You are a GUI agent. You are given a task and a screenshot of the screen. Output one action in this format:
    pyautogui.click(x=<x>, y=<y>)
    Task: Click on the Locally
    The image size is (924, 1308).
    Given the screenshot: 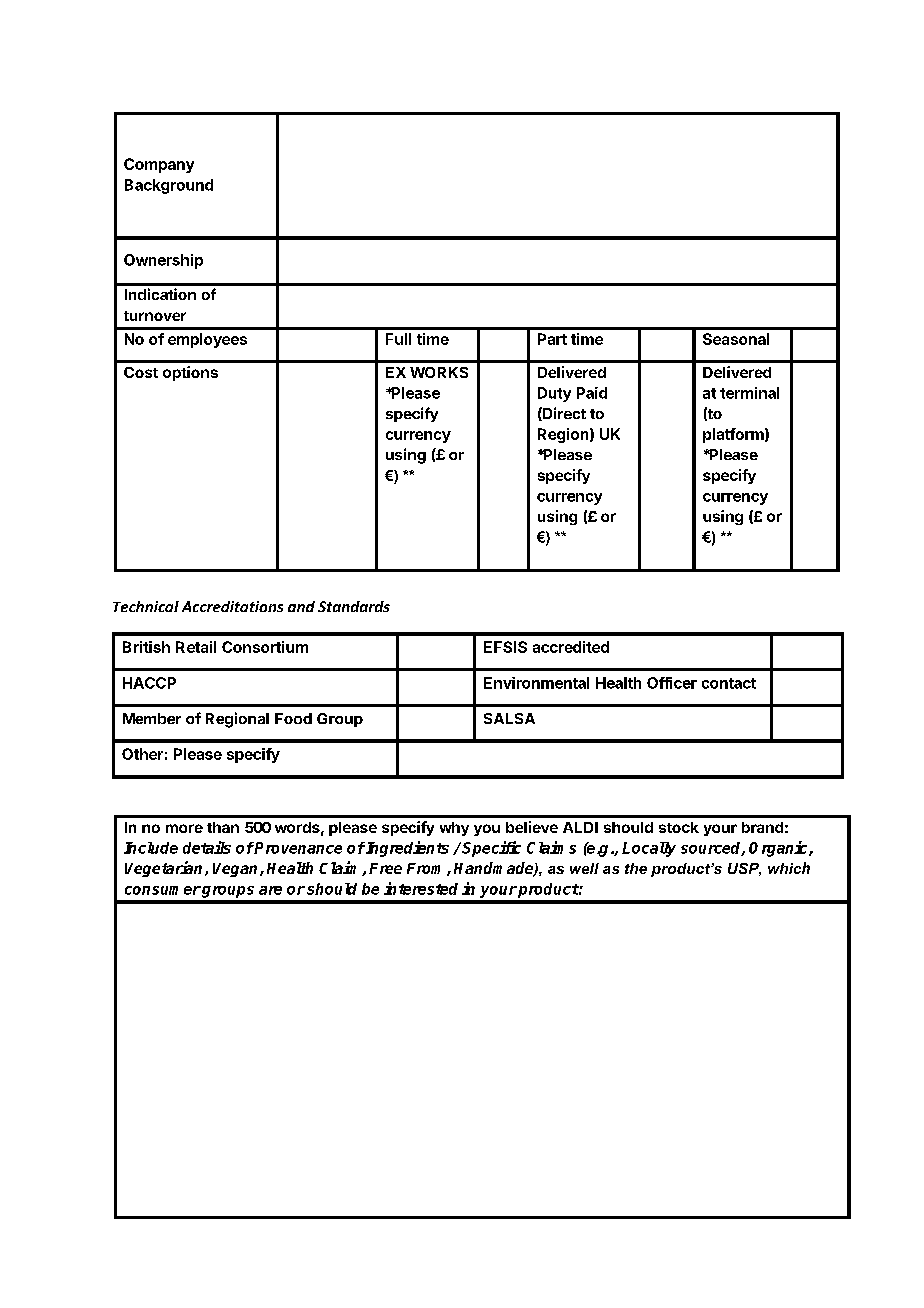 What is the action you would take?
    pyautogui.click(x=649, y=849)
